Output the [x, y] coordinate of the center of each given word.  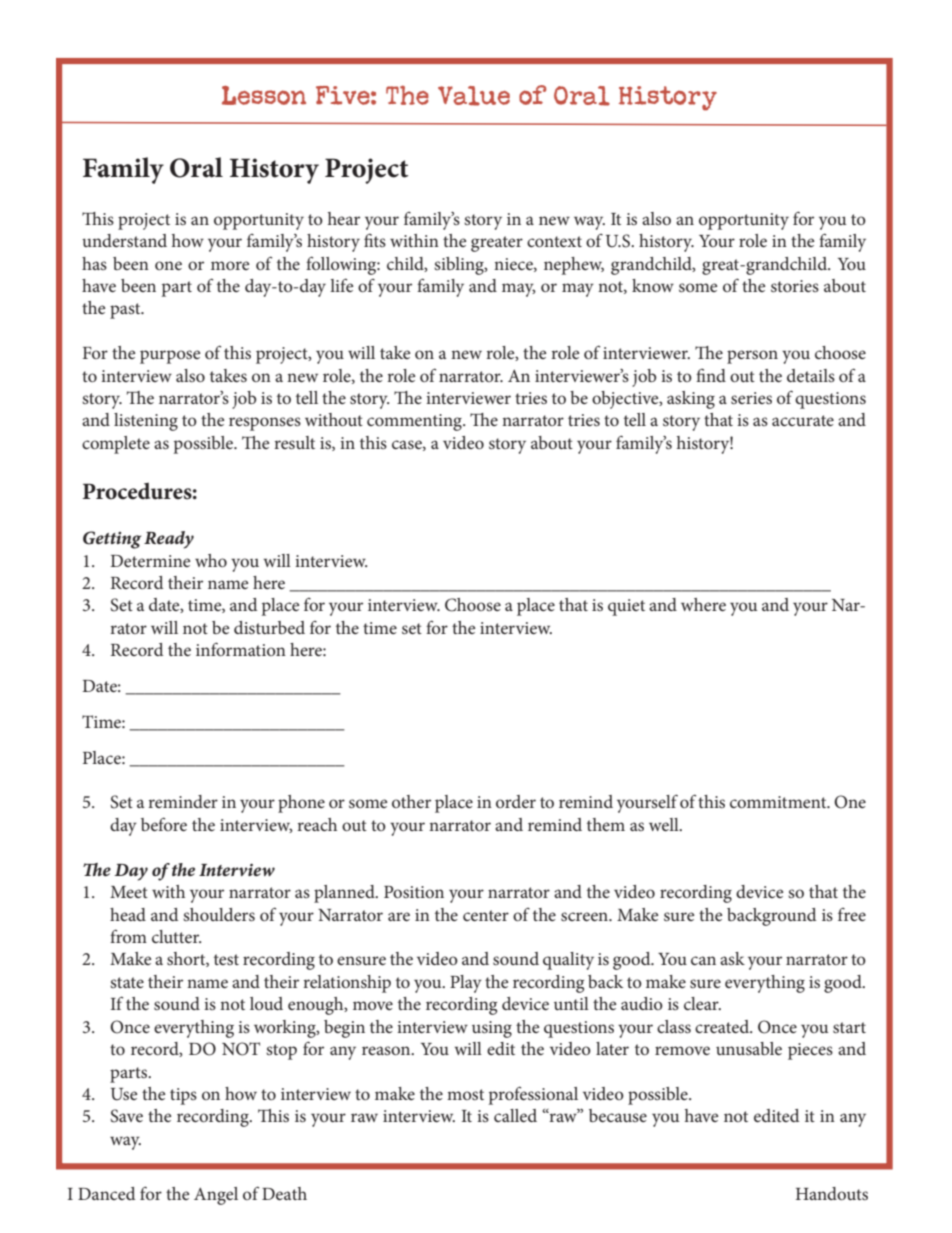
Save [126, 1116]
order [516, 801]
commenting [415, 422]
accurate [803, 420]
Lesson [264, 95]
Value [474, 96]
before [164, 824]
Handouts [832, 1193]
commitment [779, 802]
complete [116, 445]
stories [795, 286]
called [515, 1115]
